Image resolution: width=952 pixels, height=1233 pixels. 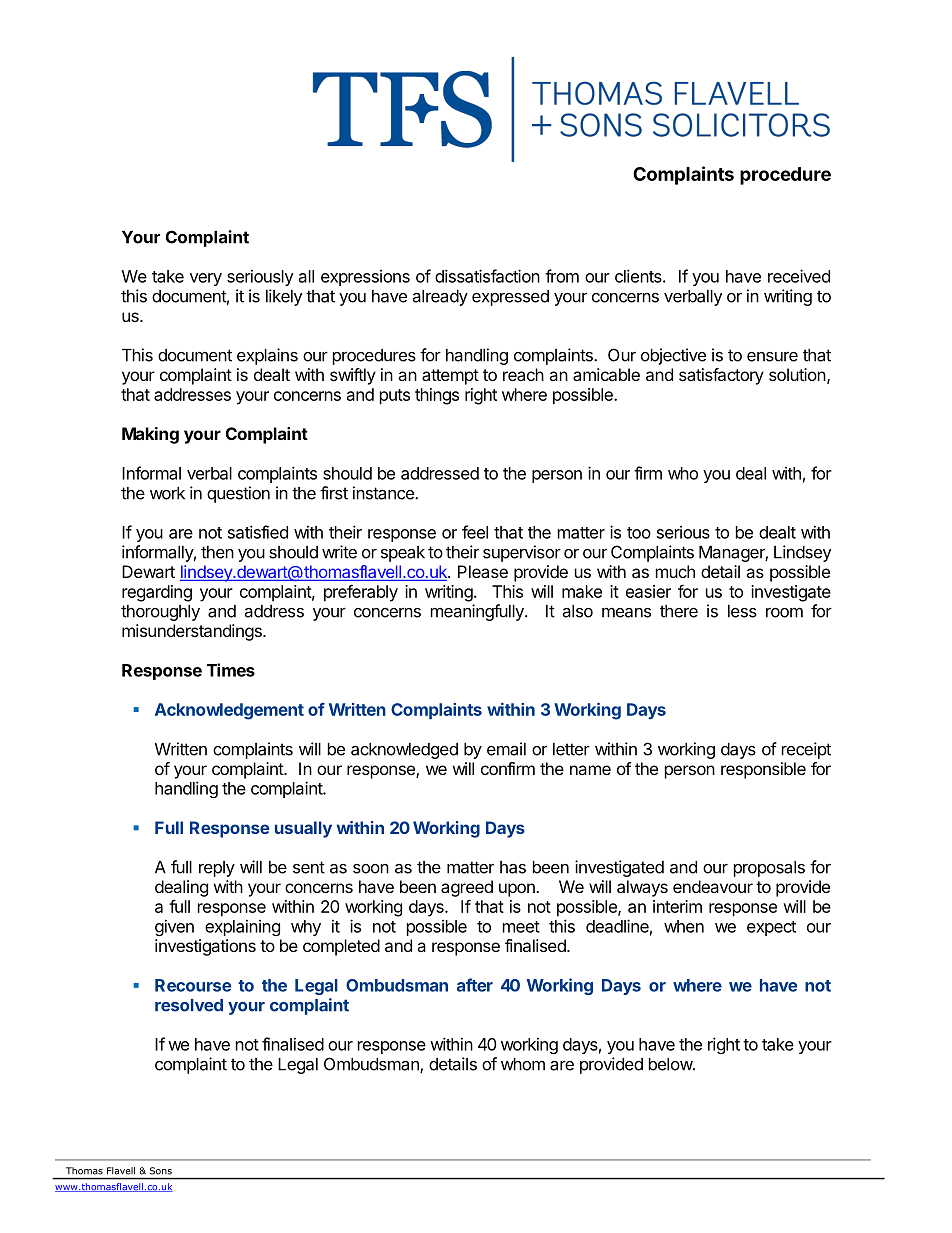 What do you see at coordinates (510, 298) in the document?
I see `expressed` at bounding box center [510, 298].
